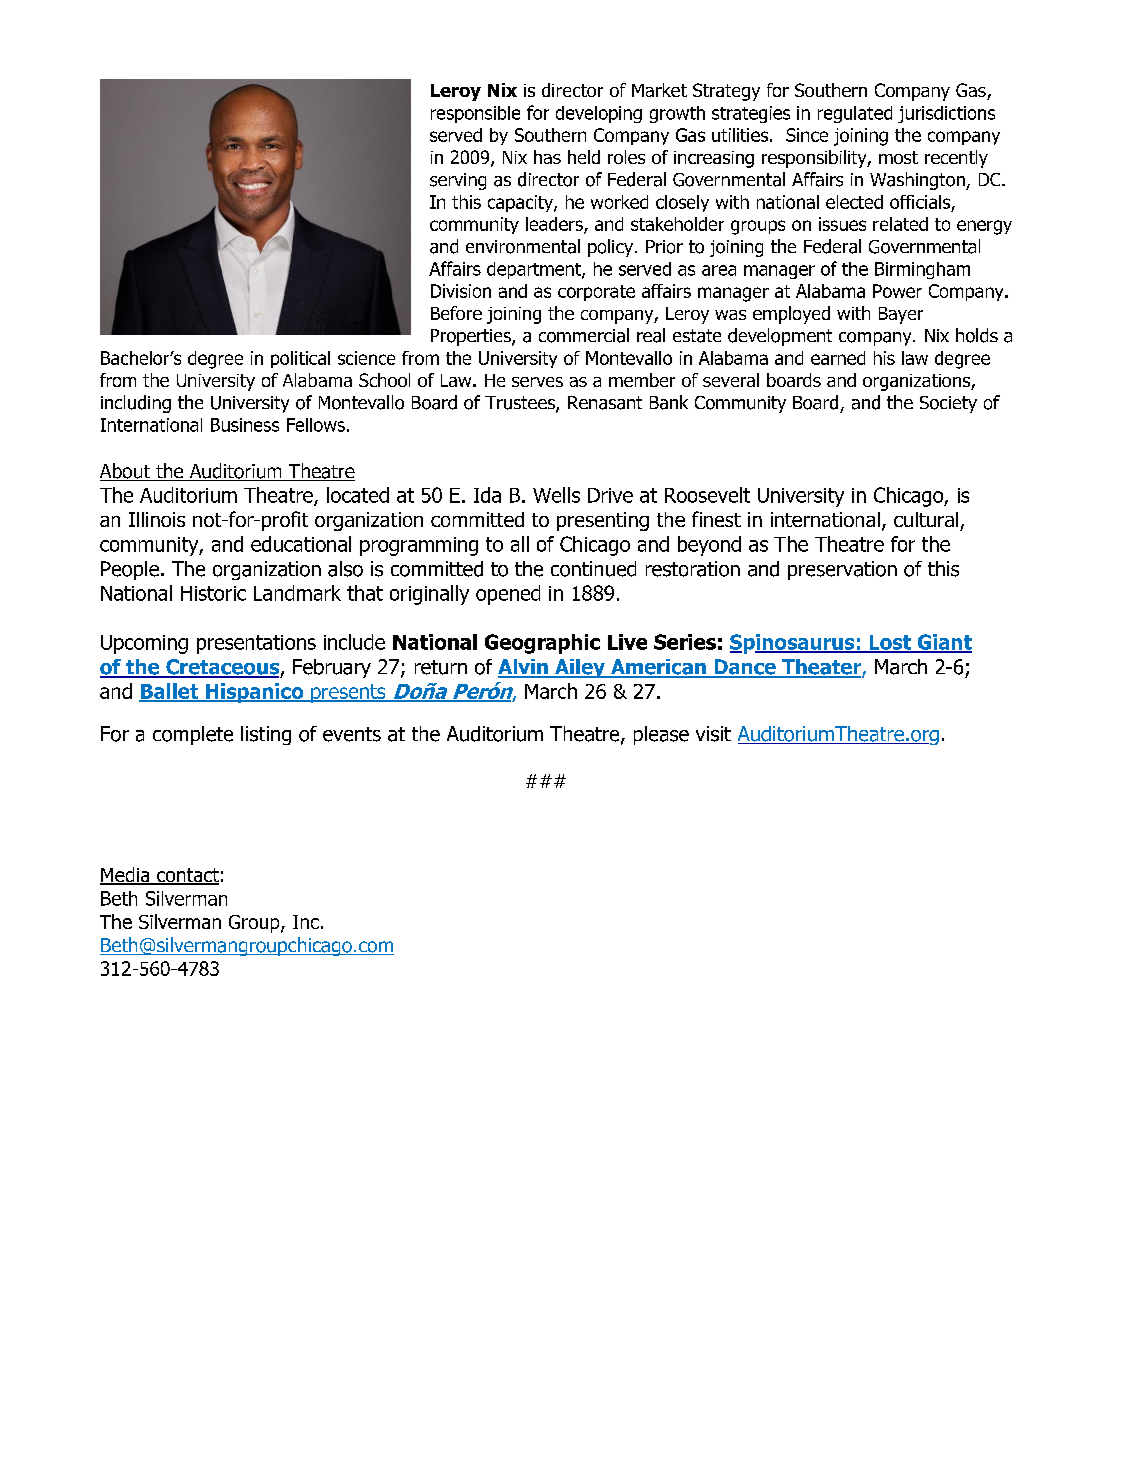 The height and width of the document is (1463, 1130). I want to click on contact, so click(187, 876).
